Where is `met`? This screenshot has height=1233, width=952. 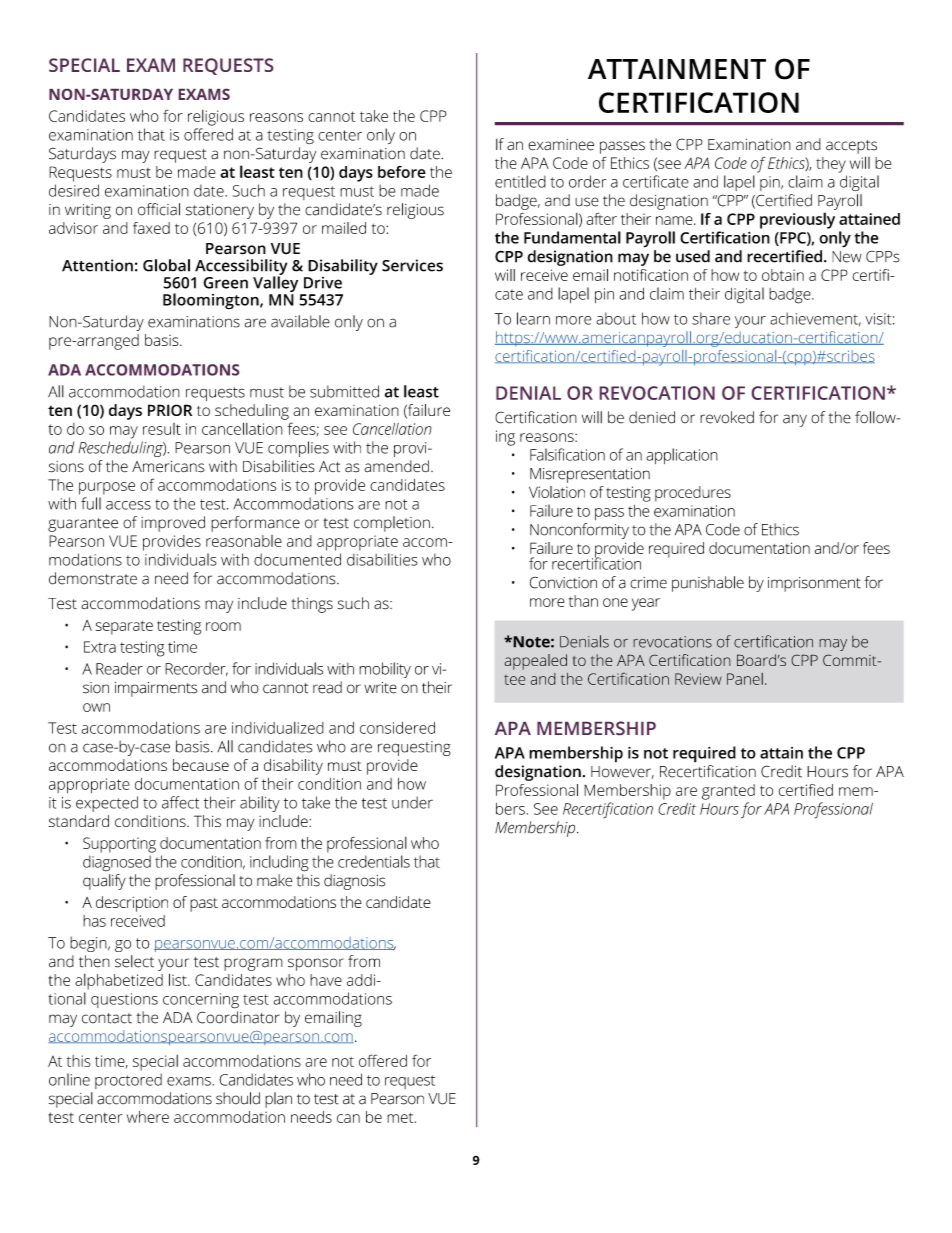
met is located at coordinates (401, 1118).
